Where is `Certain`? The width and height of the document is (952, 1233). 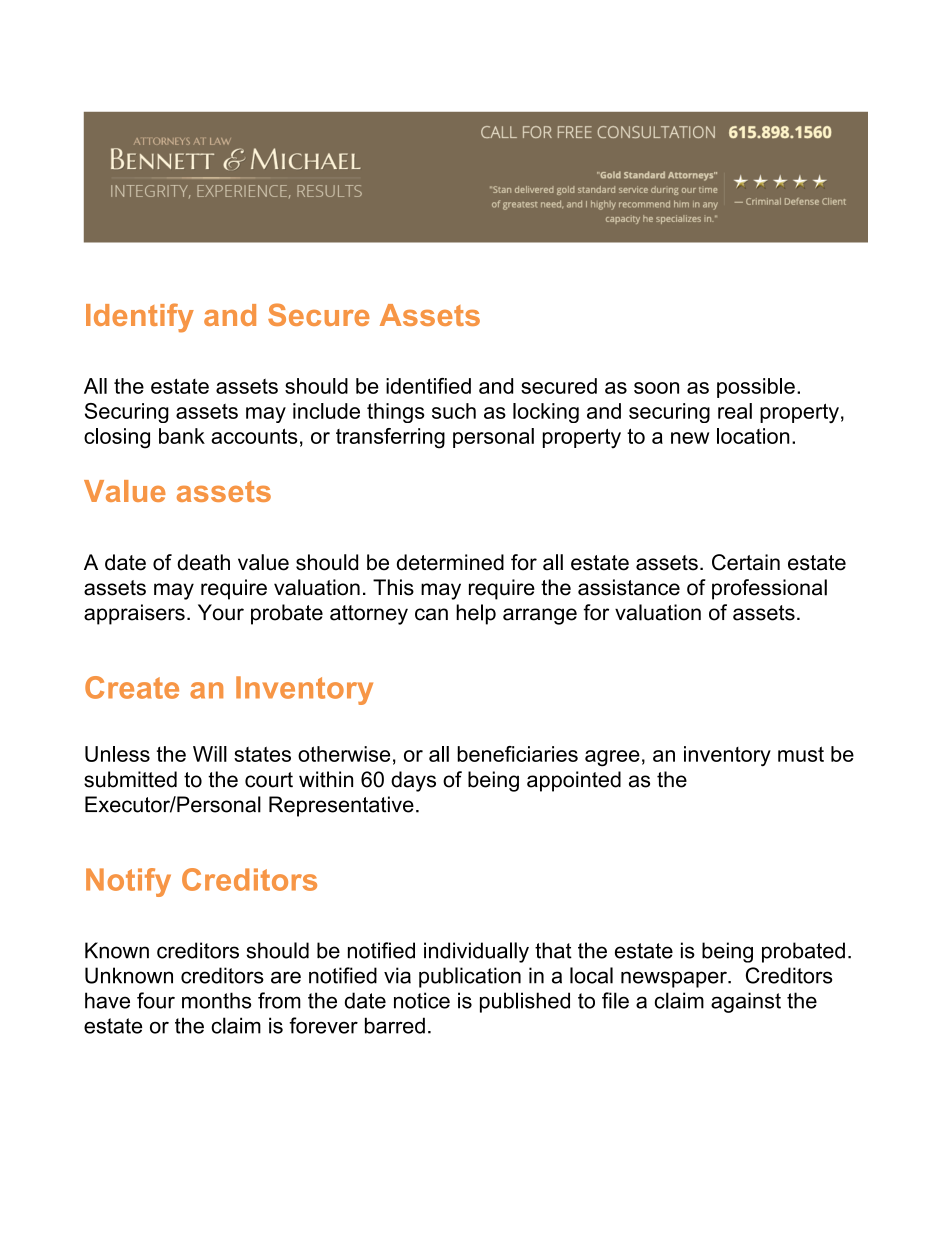
Certain is located at coordinates (746, 562).
